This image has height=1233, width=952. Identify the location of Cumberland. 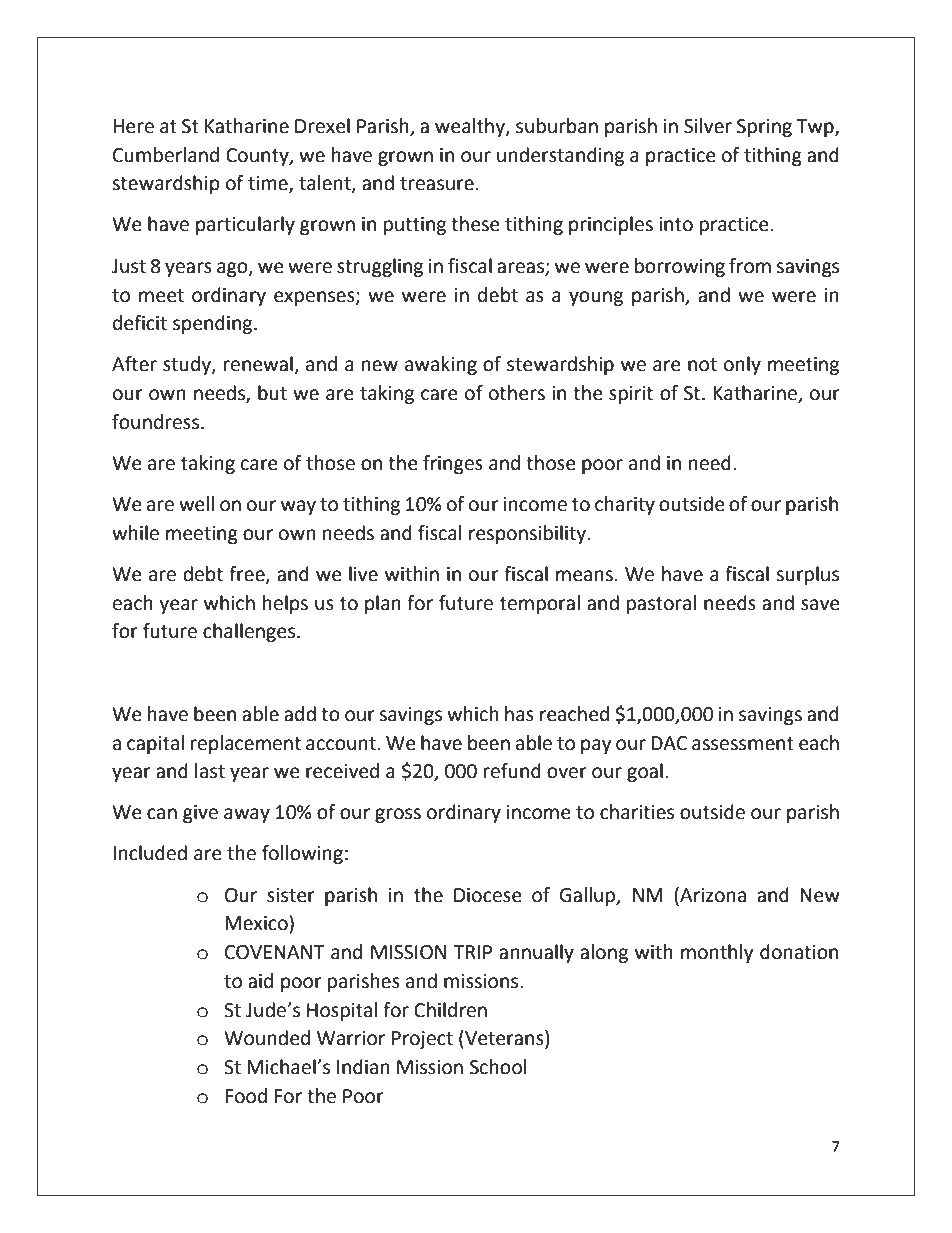
(166, 155).
